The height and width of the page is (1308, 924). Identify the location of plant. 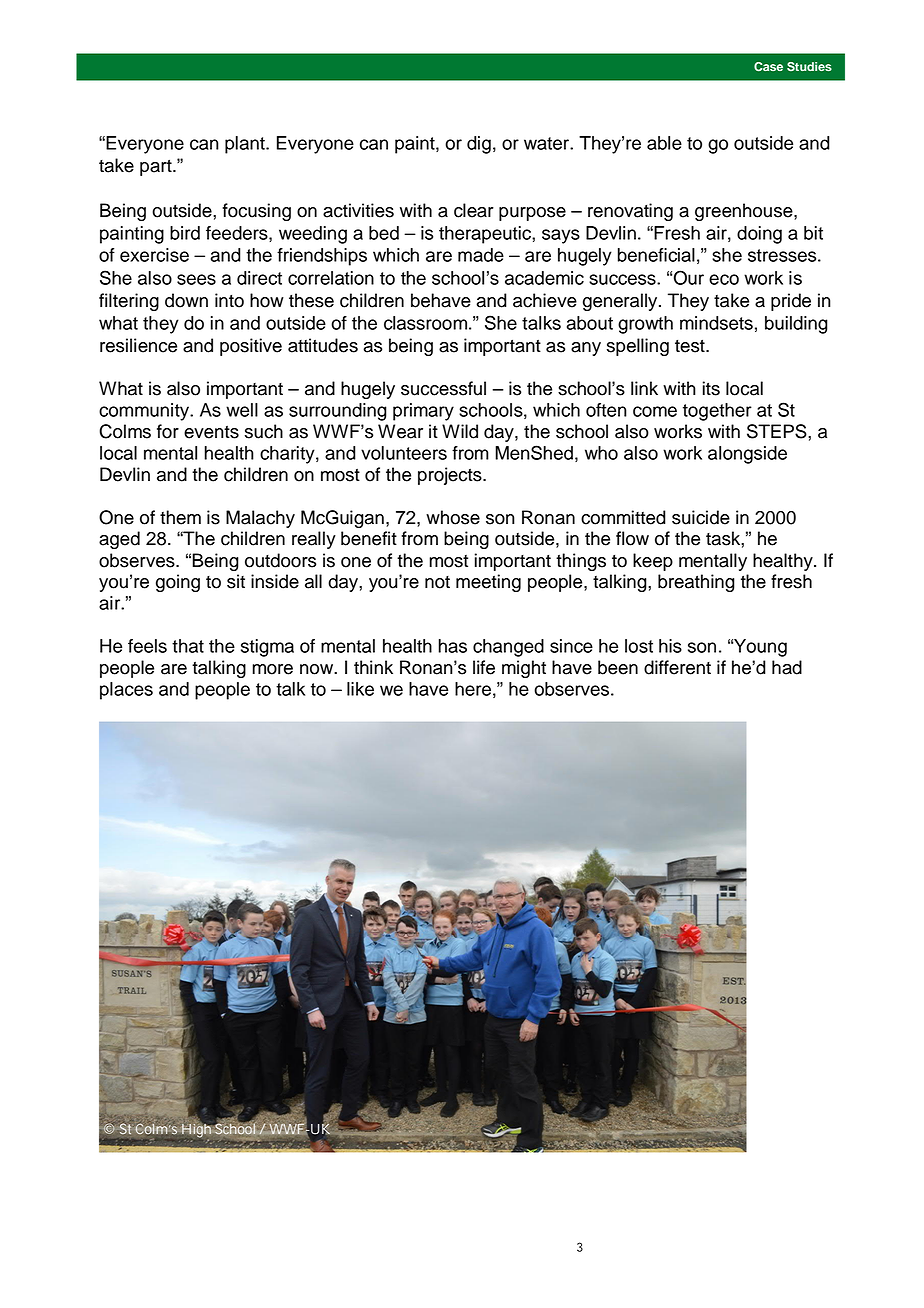
(246, 145).
